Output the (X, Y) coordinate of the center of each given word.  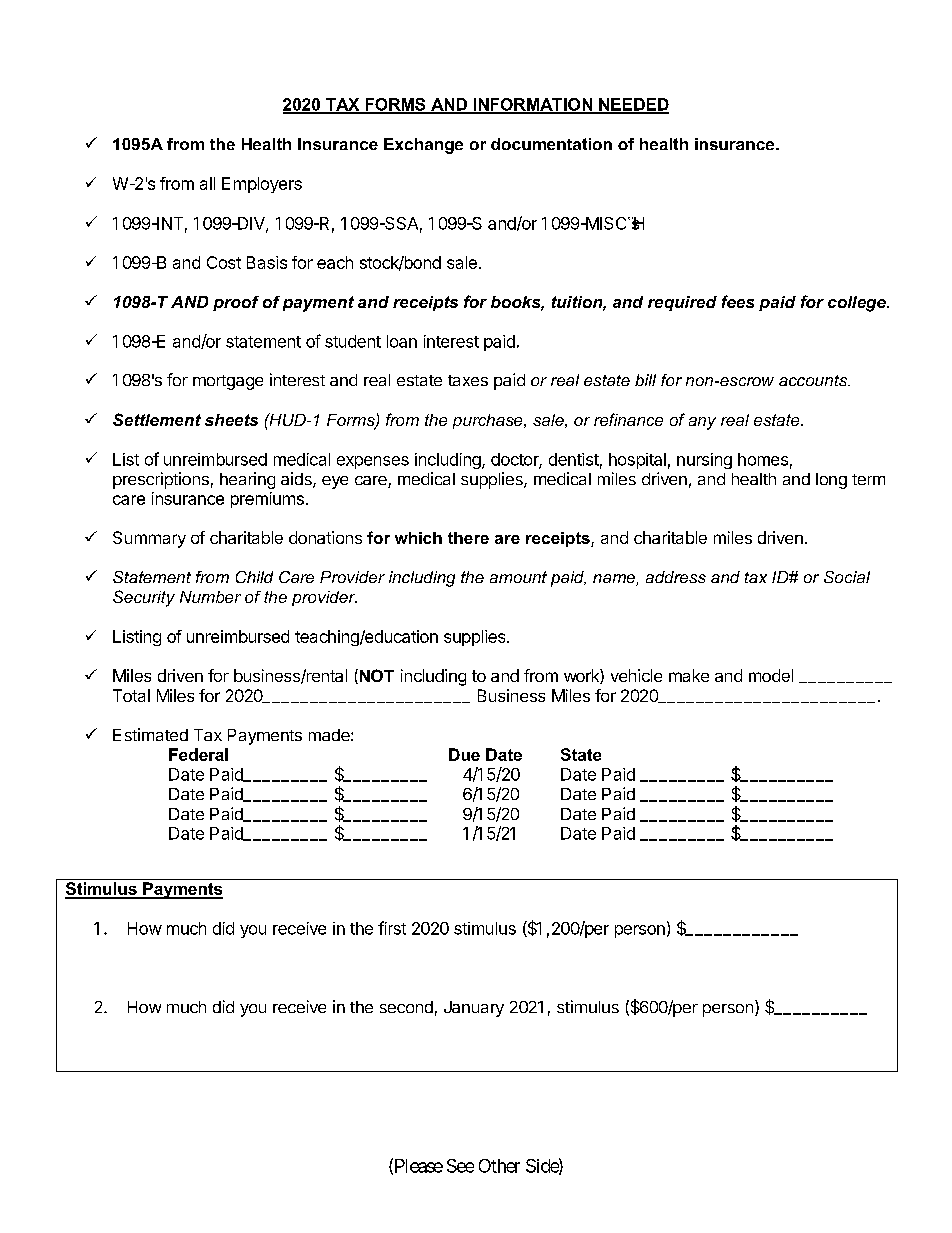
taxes (468, 380)
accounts (814, 380)
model (771, 675)
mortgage (228, 382)
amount (518, 577)
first (392, 928)
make (689, 675)
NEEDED (633, 105)
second (406, 1007)
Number (210, 597)
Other (499, 1166)
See (460, 1166)
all (207, 183)
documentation (551, 144)
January (474, 1009)
